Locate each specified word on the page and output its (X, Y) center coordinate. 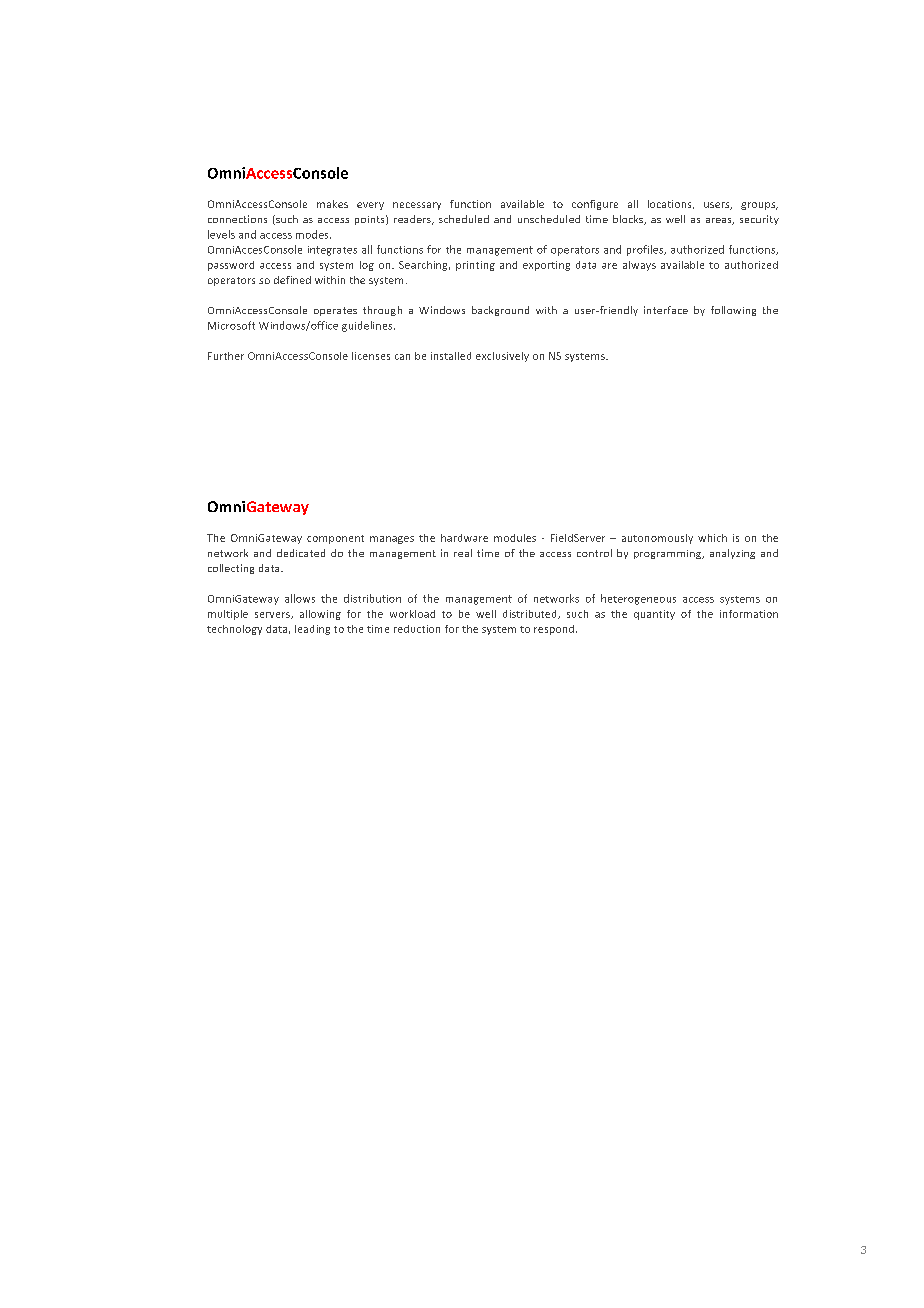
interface (666, 310)
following (733, 311)
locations (671, 204)
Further (226, 356)
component (335, 539)
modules (515, 538)
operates (335, 311)
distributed (531, 614)
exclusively (502, 357)
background (500, 311)
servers (273, 615)
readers (413, 220)
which (712, 538)
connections (237, 219)
